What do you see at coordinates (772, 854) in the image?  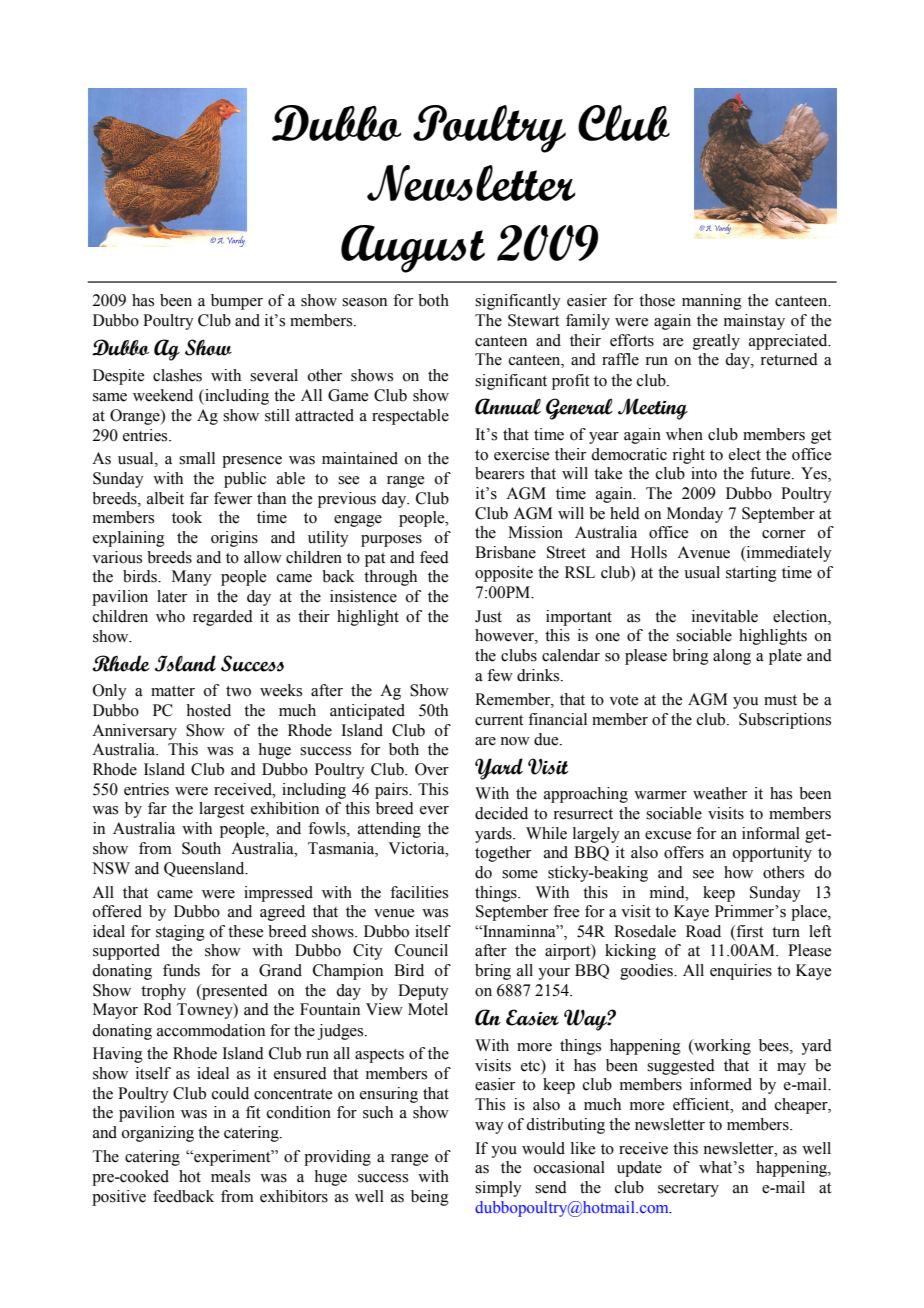 I see `opportunity` at bounding box center [772, 854].
